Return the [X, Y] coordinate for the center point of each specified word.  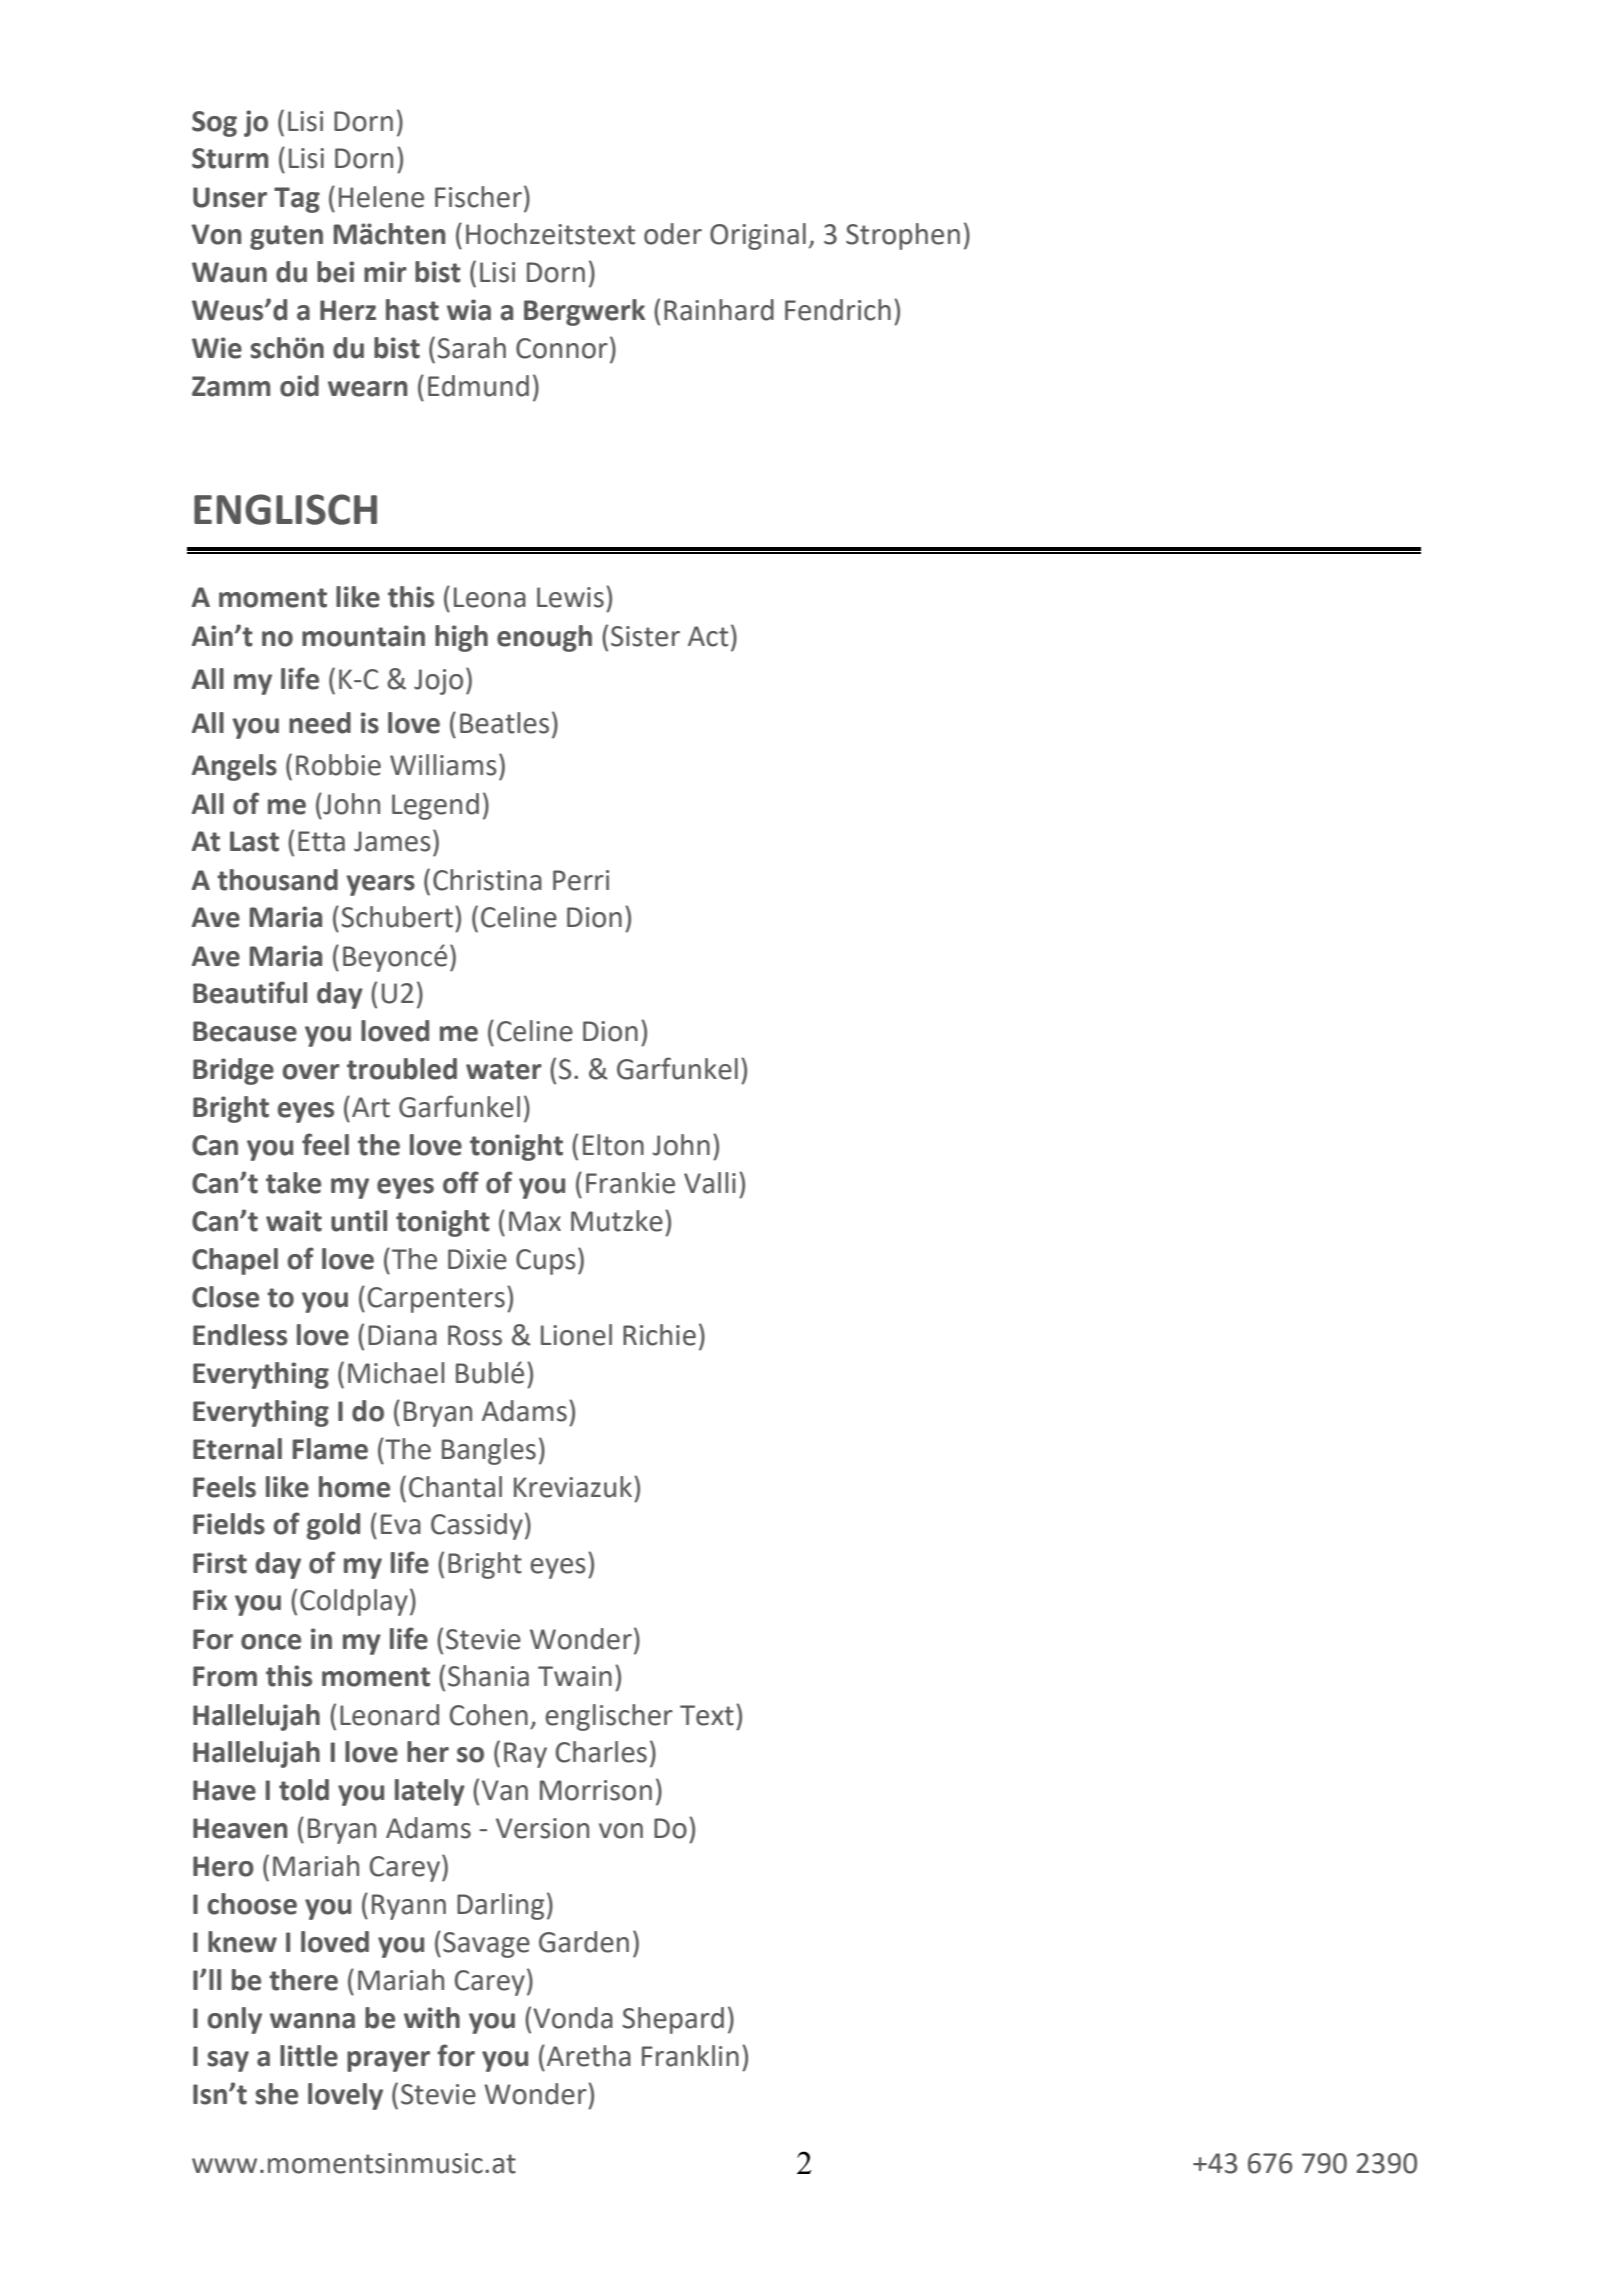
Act [708, 636]
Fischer [478, 197]
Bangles [489, 1451]
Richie [659, 1335]
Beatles [504, 723]
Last [254, 841]
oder [673, 234]
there [303, 1980]
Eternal [237, 1449]
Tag [297, 200]
